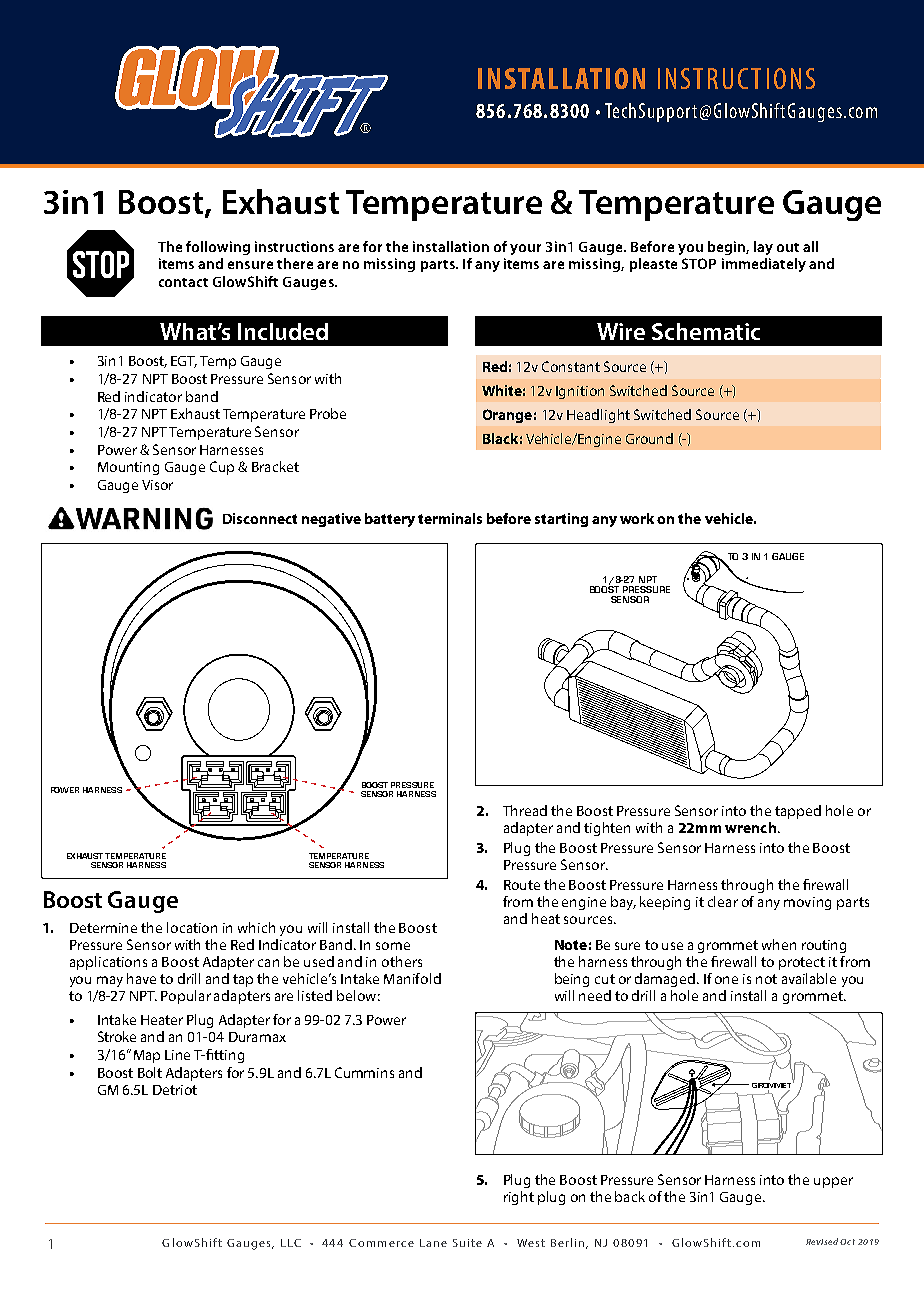 This document has height=1304, width=924. I want to click on your, so click(525, 249).
